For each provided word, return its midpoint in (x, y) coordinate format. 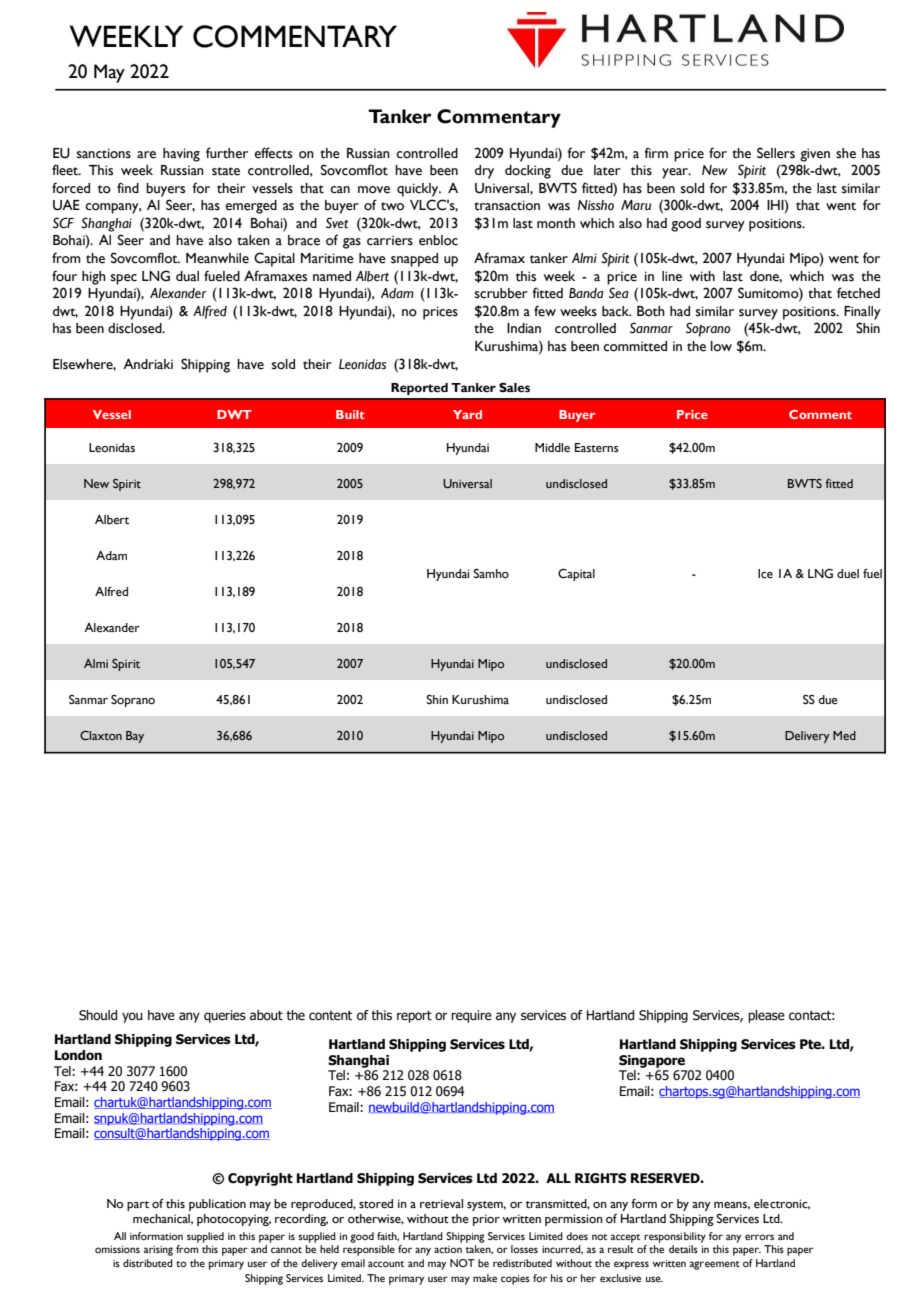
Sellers (776, 153)
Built (350, 414)
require (471, 1016)
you (132, 1017)
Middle (552, 448)
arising (158, 1251)
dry (484, 172)
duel (848, 574)
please (766, 1016)
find (128, 187)
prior (486, 1220)
